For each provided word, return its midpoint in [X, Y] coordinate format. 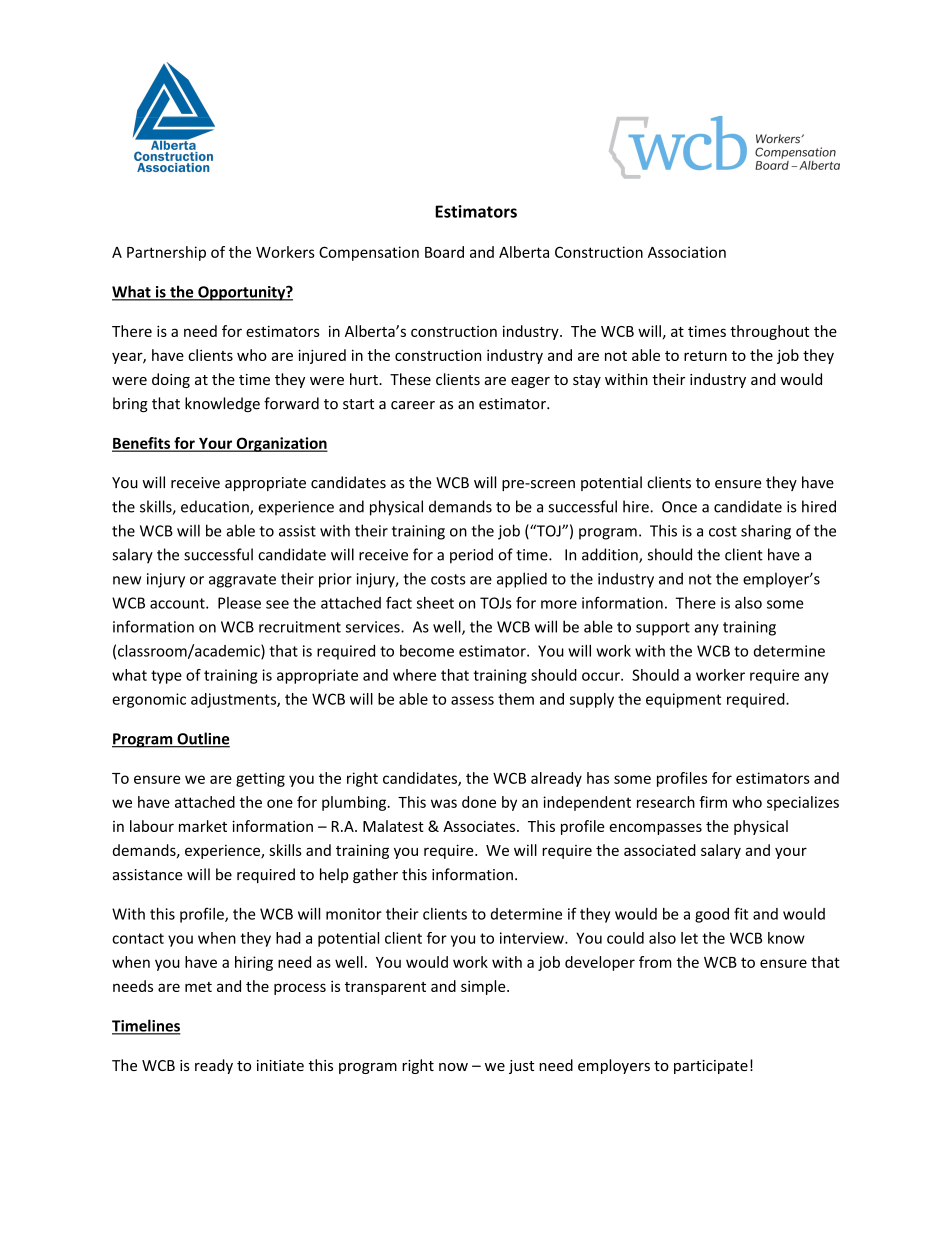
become [427, 651]
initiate [280, 1065]
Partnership [166, 253]
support [663, 629]
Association [687, 252]
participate [711, 1067]
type [166, 677]
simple [484, 987]
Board [444, 252]
